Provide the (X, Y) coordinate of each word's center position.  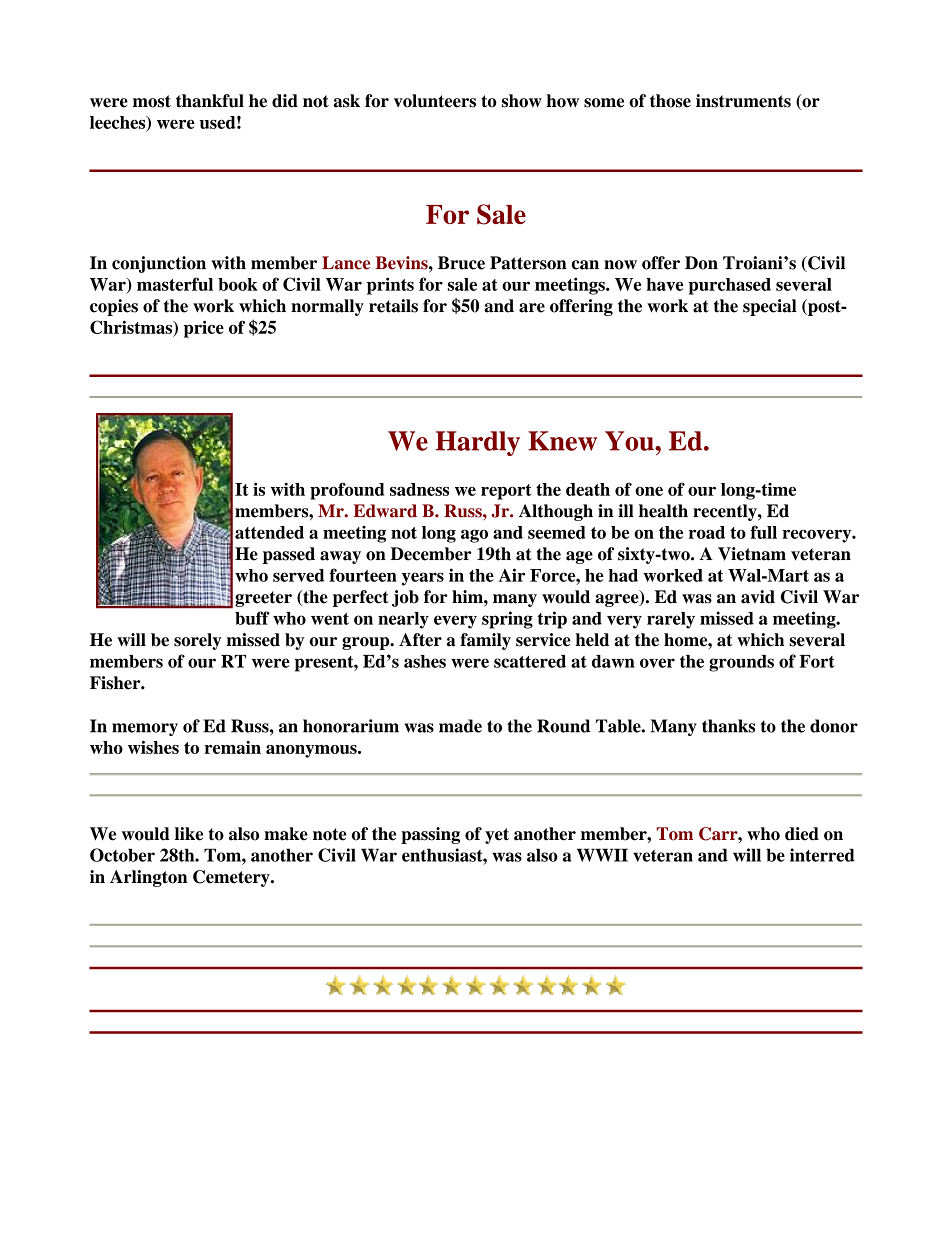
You (630, 441)
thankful (210, 101)
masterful (175, 284)
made (460, 726)
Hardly (478, 443)
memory (145, 729)
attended (269, 532)
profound (347, 491)
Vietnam (752, 554)
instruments (743, 101)
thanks (728, 726)
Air (512, 575)
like (189, 834)
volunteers (435, 101)
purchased (729, 286)
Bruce (461, 263)
